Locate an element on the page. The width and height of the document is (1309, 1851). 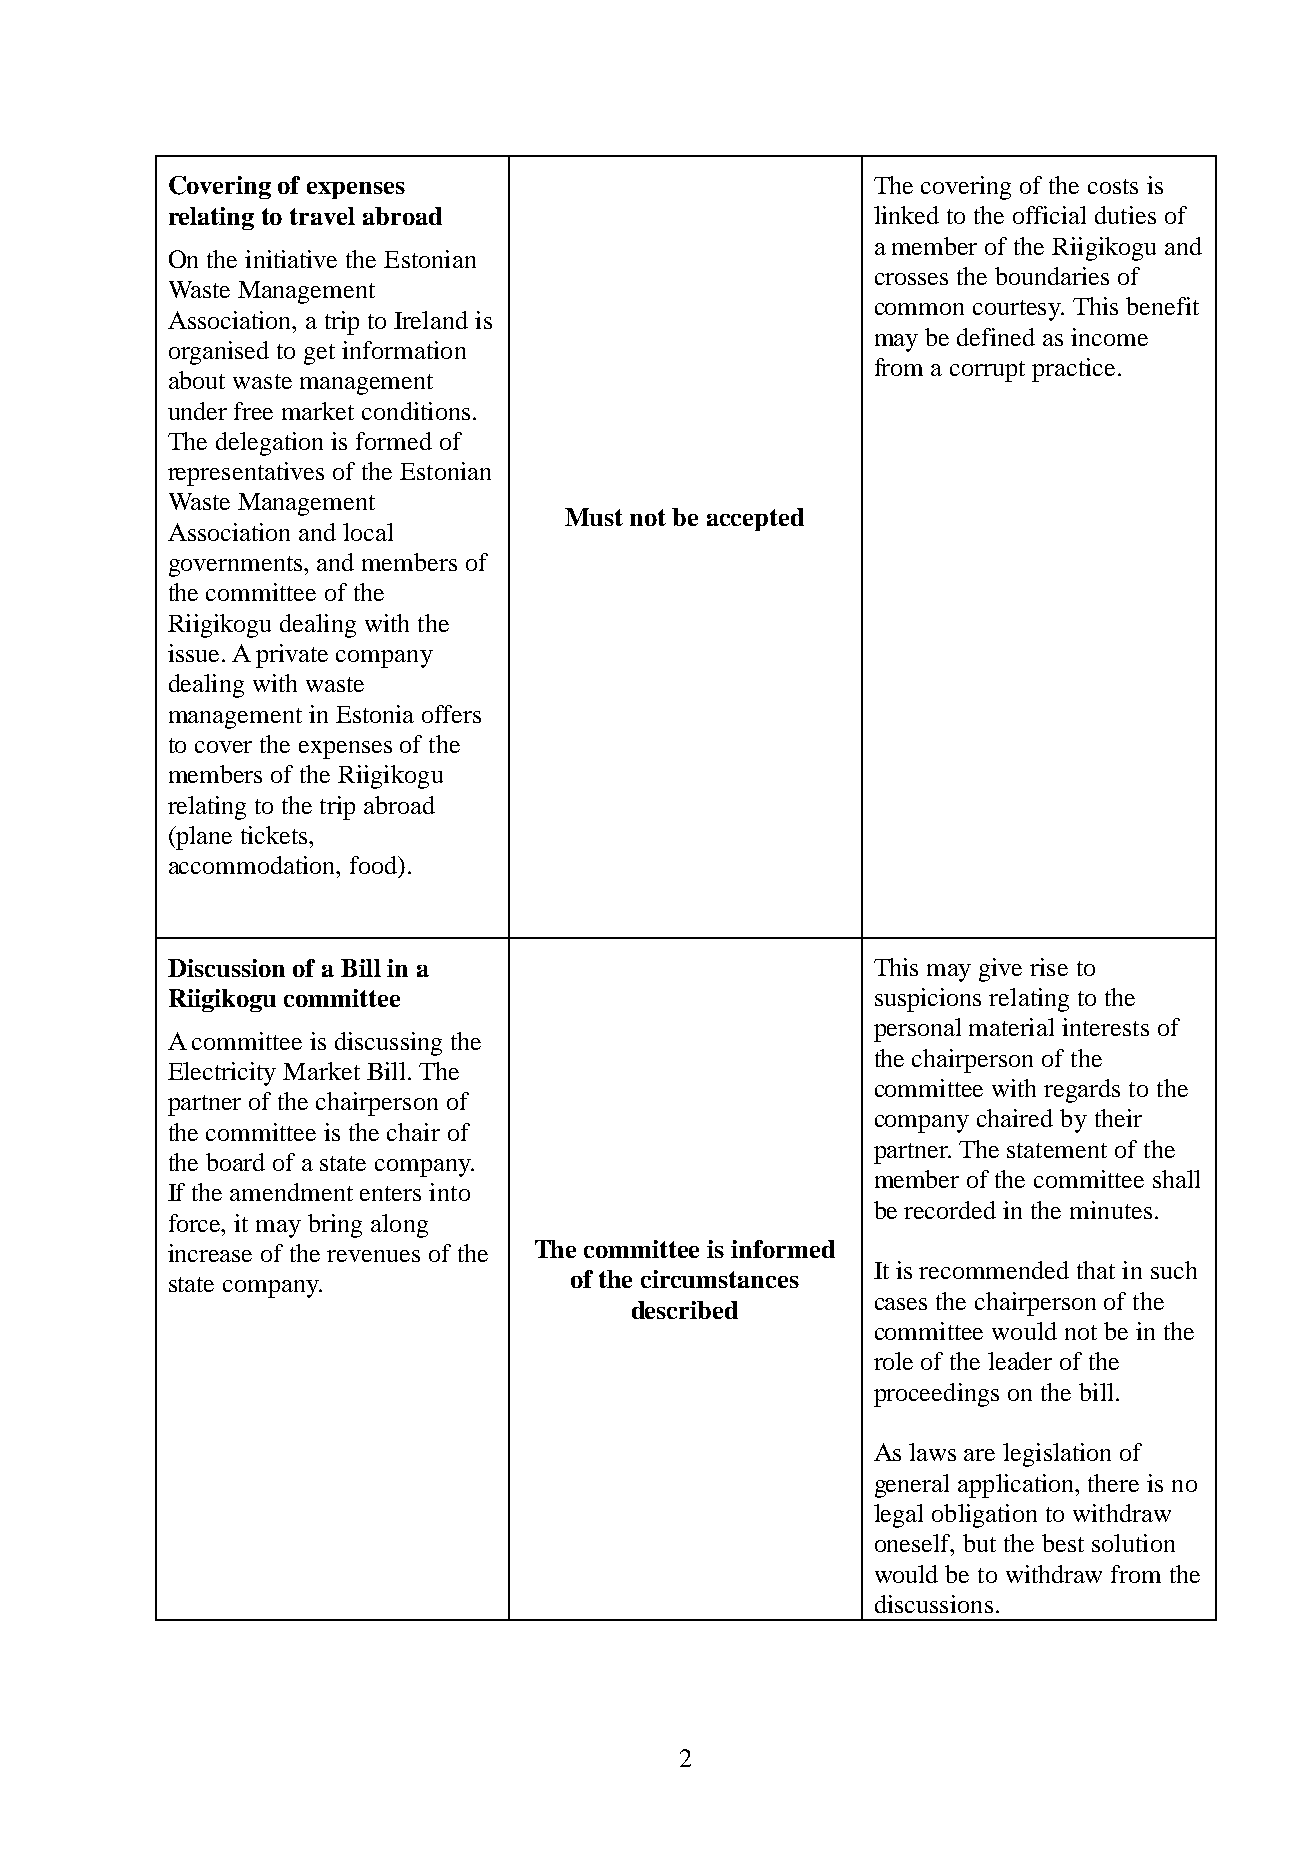
accepted is located at coordinates (755, 519).
